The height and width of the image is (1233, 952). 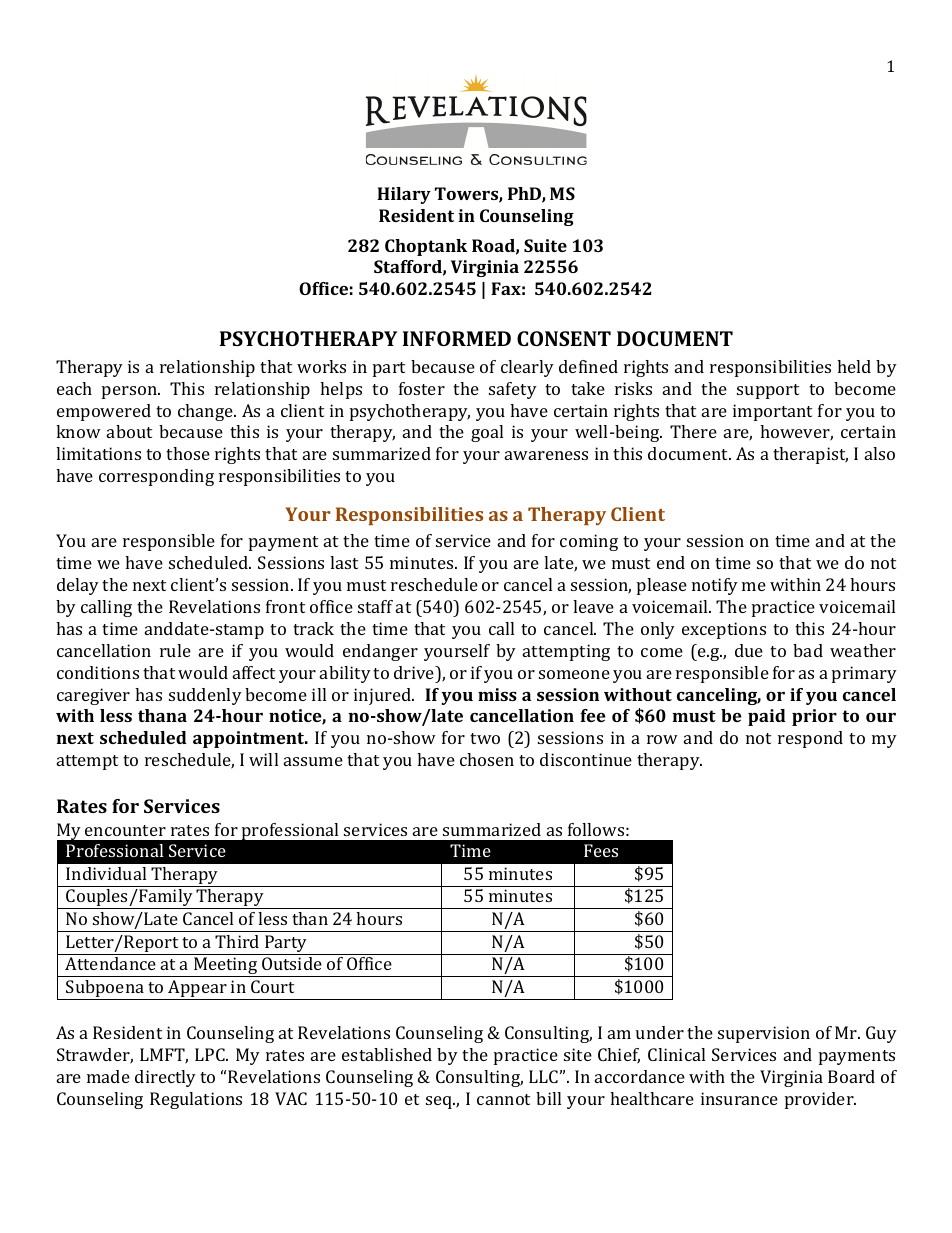 What do you see at coordinates (415, 672) in the image?
I see `drive` at bounding box center [415, 672].
